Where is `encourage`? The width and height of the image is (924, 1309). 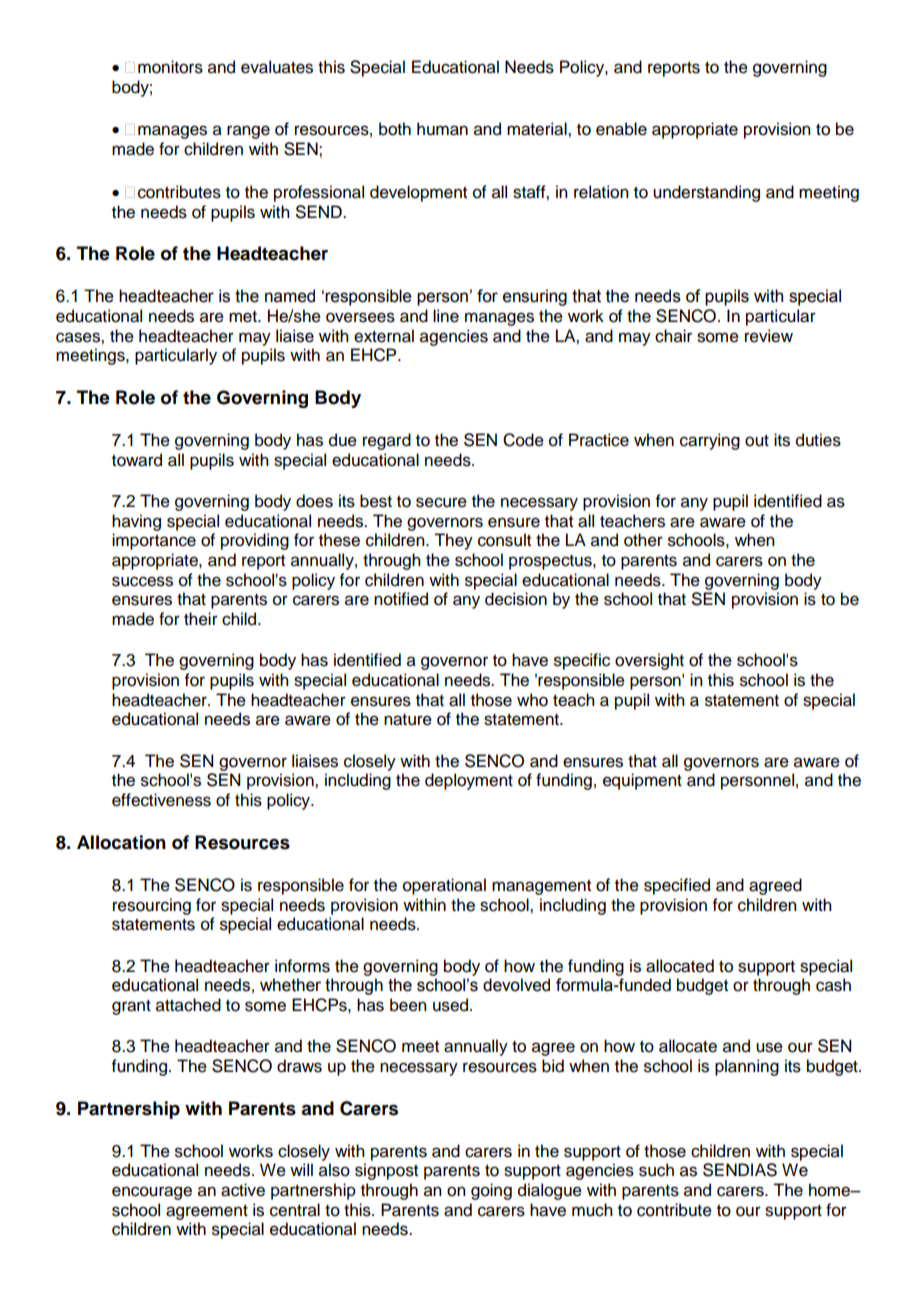 encourage is located at coordinates (152, 1193).
